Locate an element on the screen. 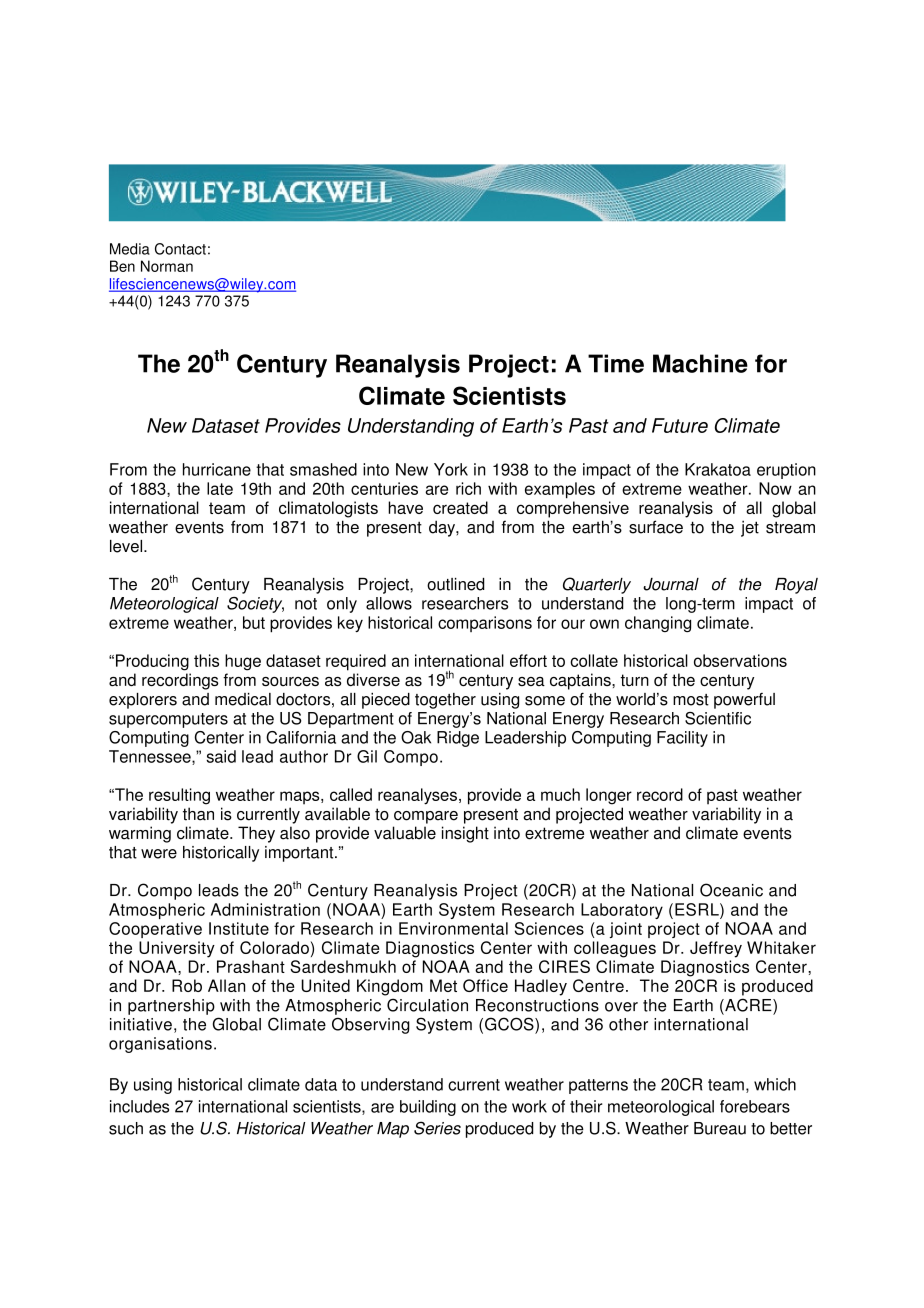  Machine is located at coordinates (700, 363).
